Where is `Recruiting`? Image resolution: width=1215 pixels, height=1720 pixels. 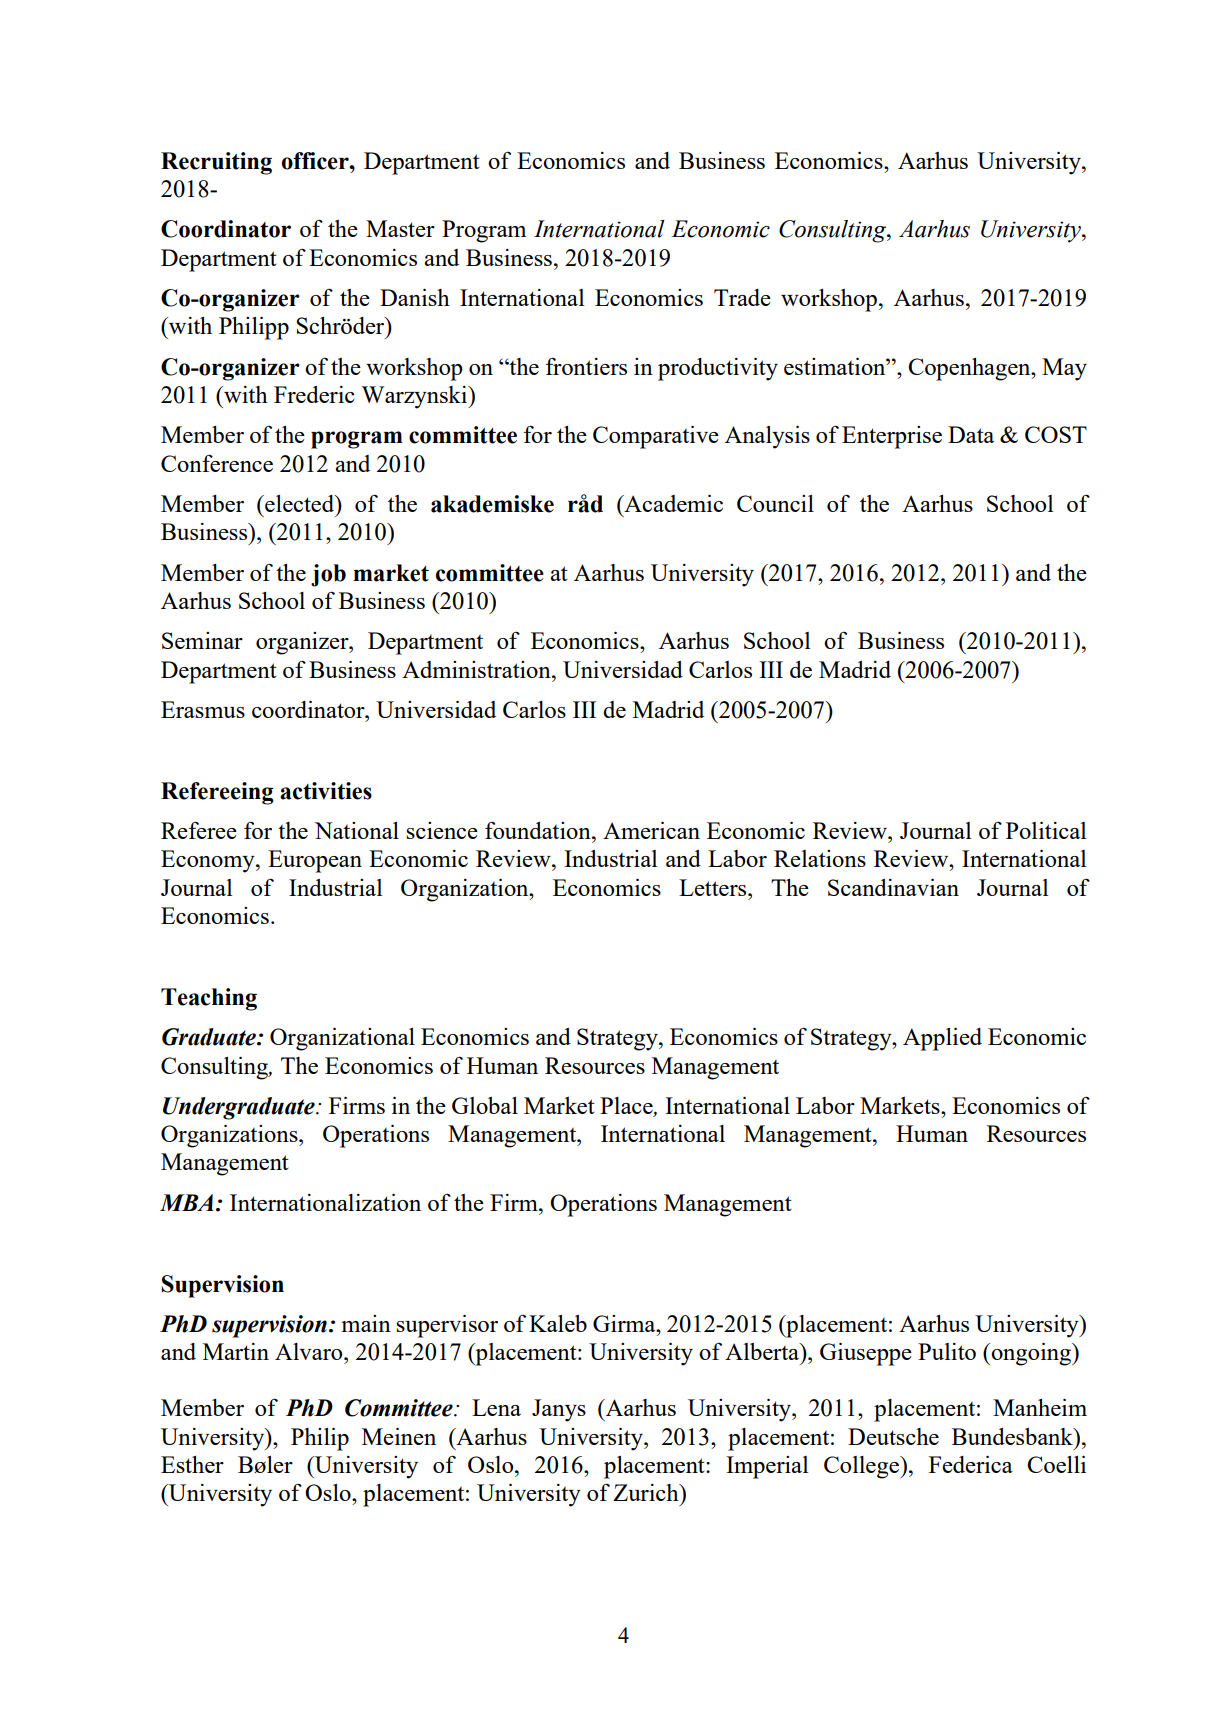
Recruiting is located at coordinates (216, 163).
